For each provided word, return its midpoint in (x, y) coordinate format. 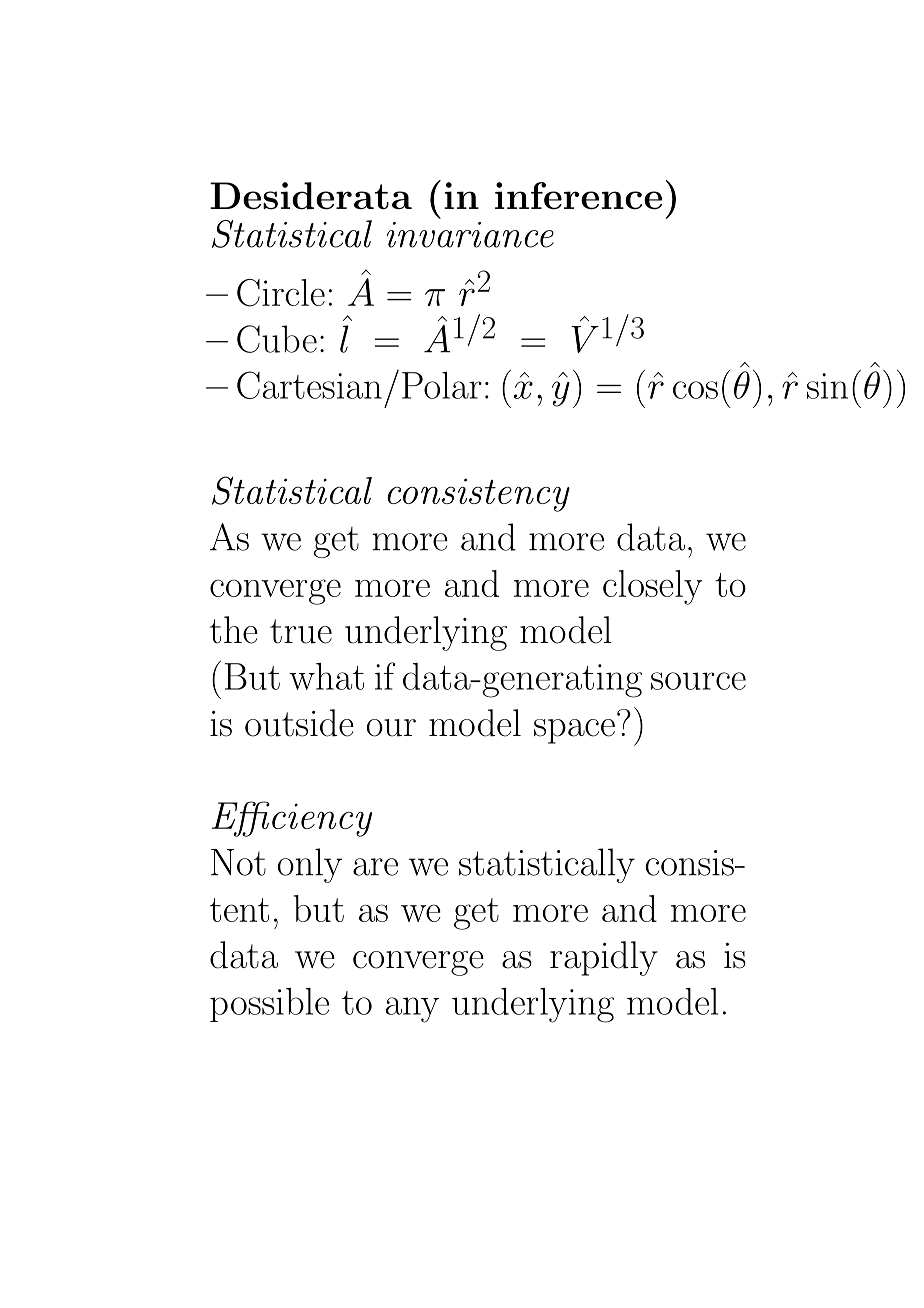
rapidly (604, 958)
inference (578, 196)
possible (269, 1005)
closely (653, 587)
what (326, 676)
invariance (470, 235)
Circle (281, 293)
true (301, 631)
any (412, 1010)
